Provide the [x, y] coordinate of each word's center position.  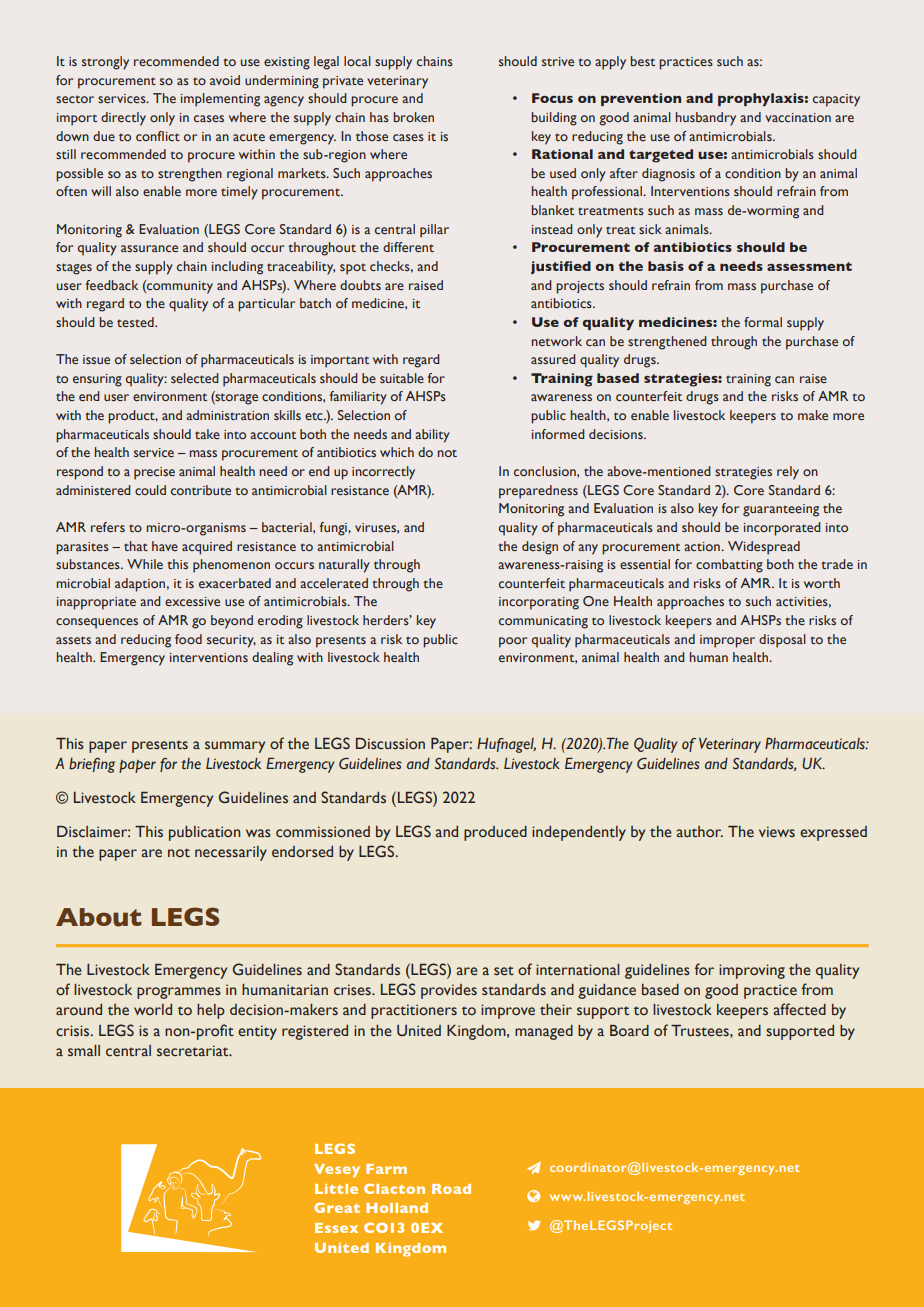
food [188, 639]
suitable [402, 378]
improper [727, 641]
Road [451, 1189]
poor [513, 642]
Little [336, 1189]
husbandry [706, 119]
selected [195, 378]
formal [763, 322]
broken [413, 117]
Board [629, 1030]
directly [123, 119]
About [99, 917]
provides [449, 991]
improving [752, 971]
